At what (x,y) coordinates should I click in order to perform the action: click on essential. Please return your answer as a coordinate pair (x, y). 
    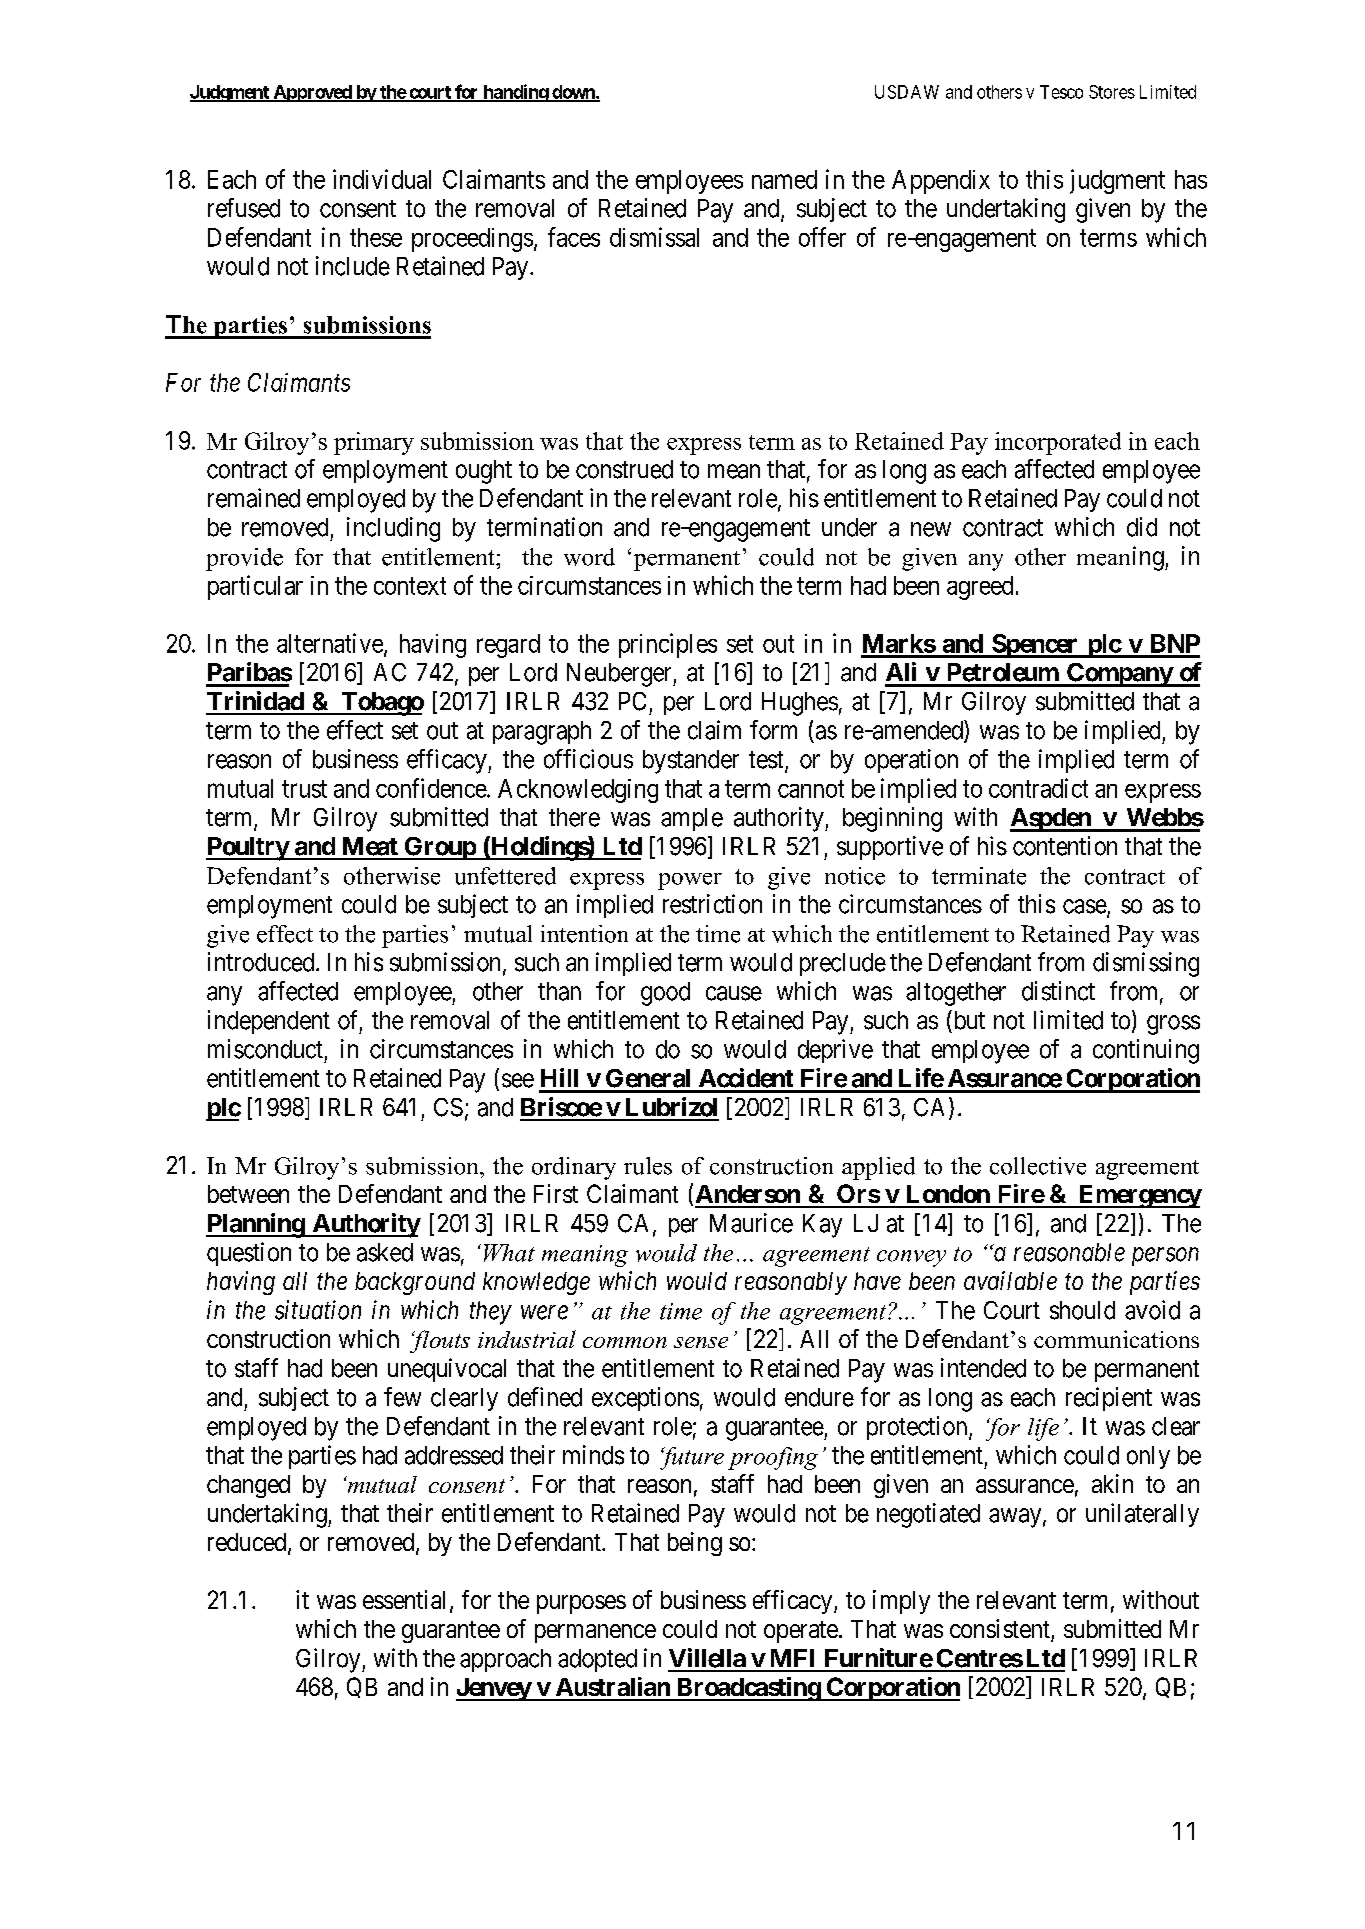
    Looking at the image, I should click on (404, 1599).
